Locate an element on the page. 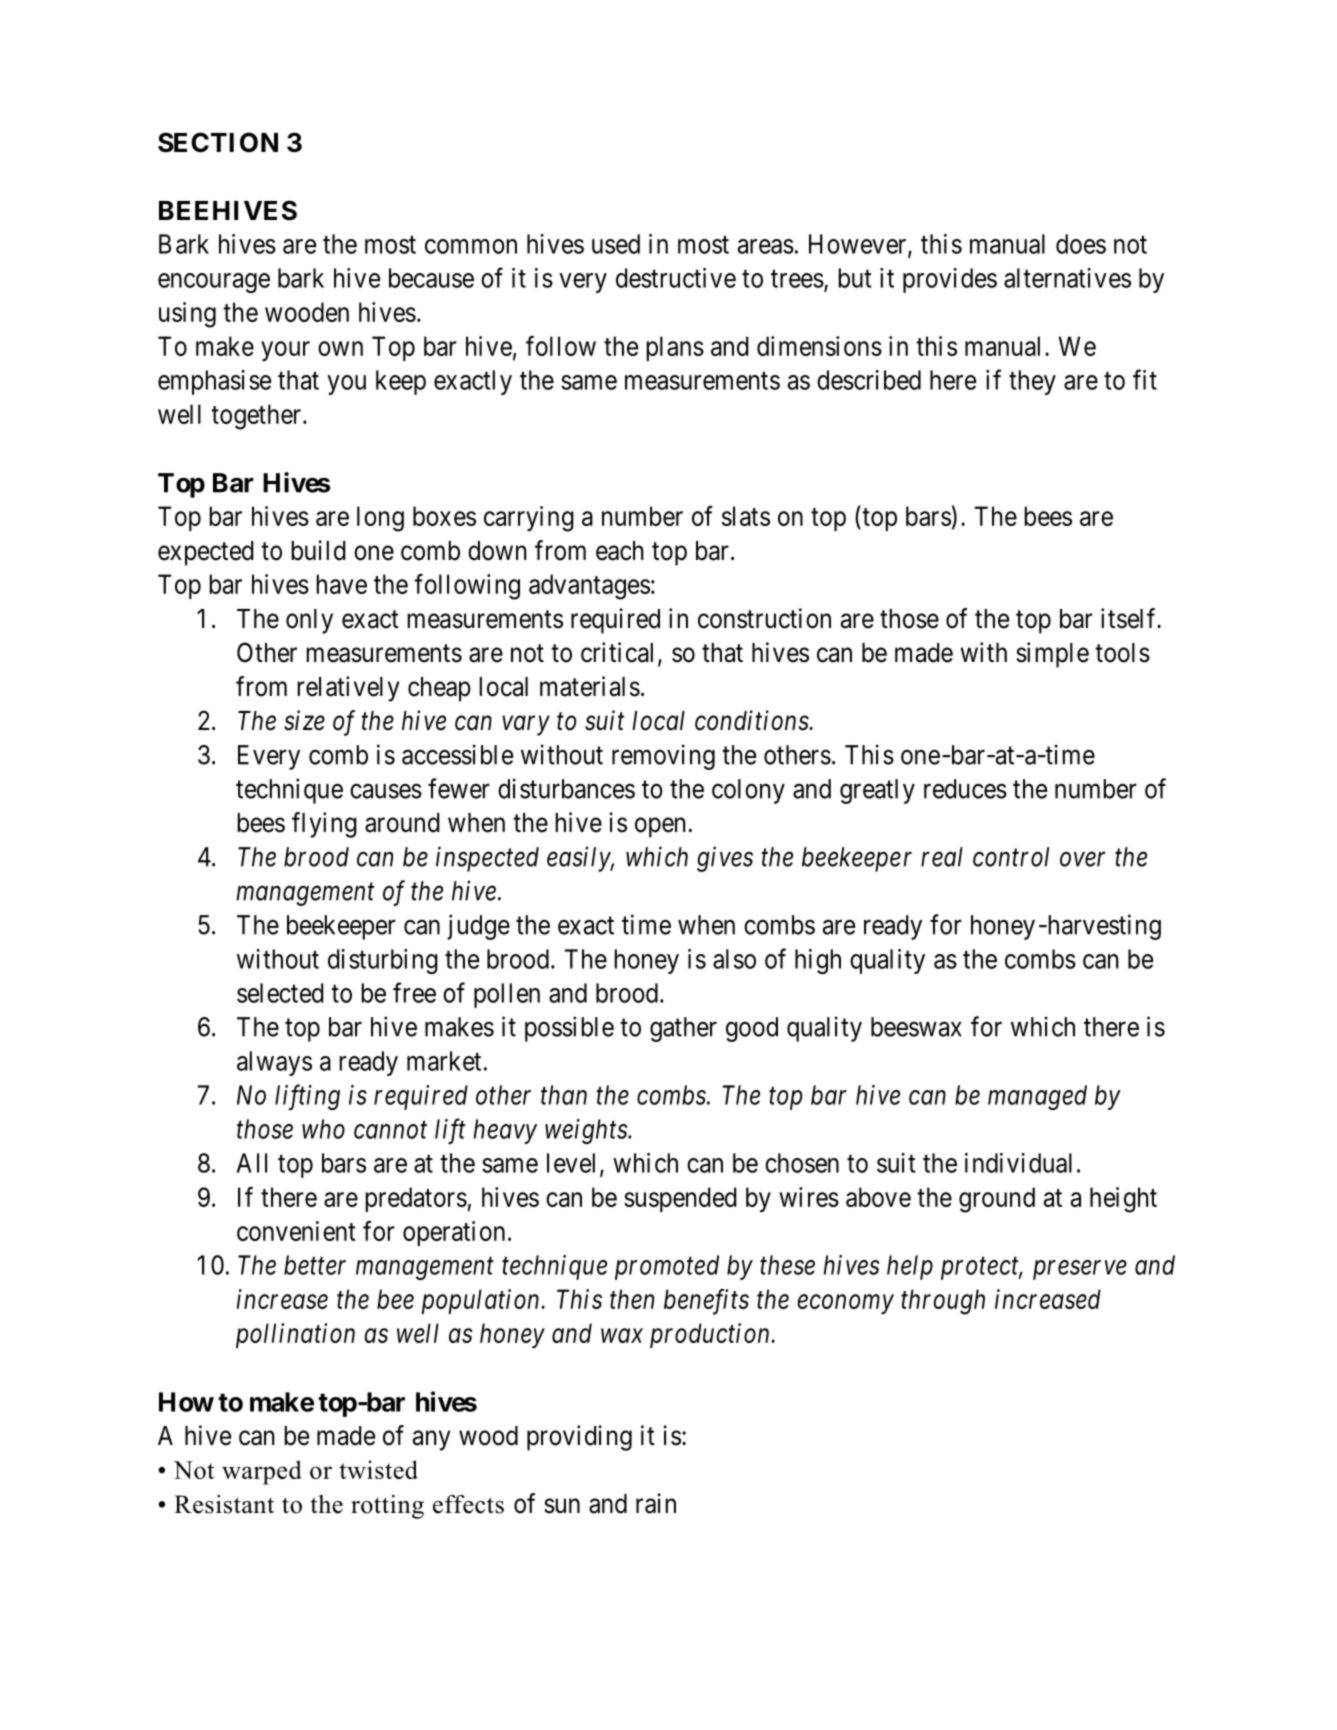  only is located at coordinates (309, 621).
